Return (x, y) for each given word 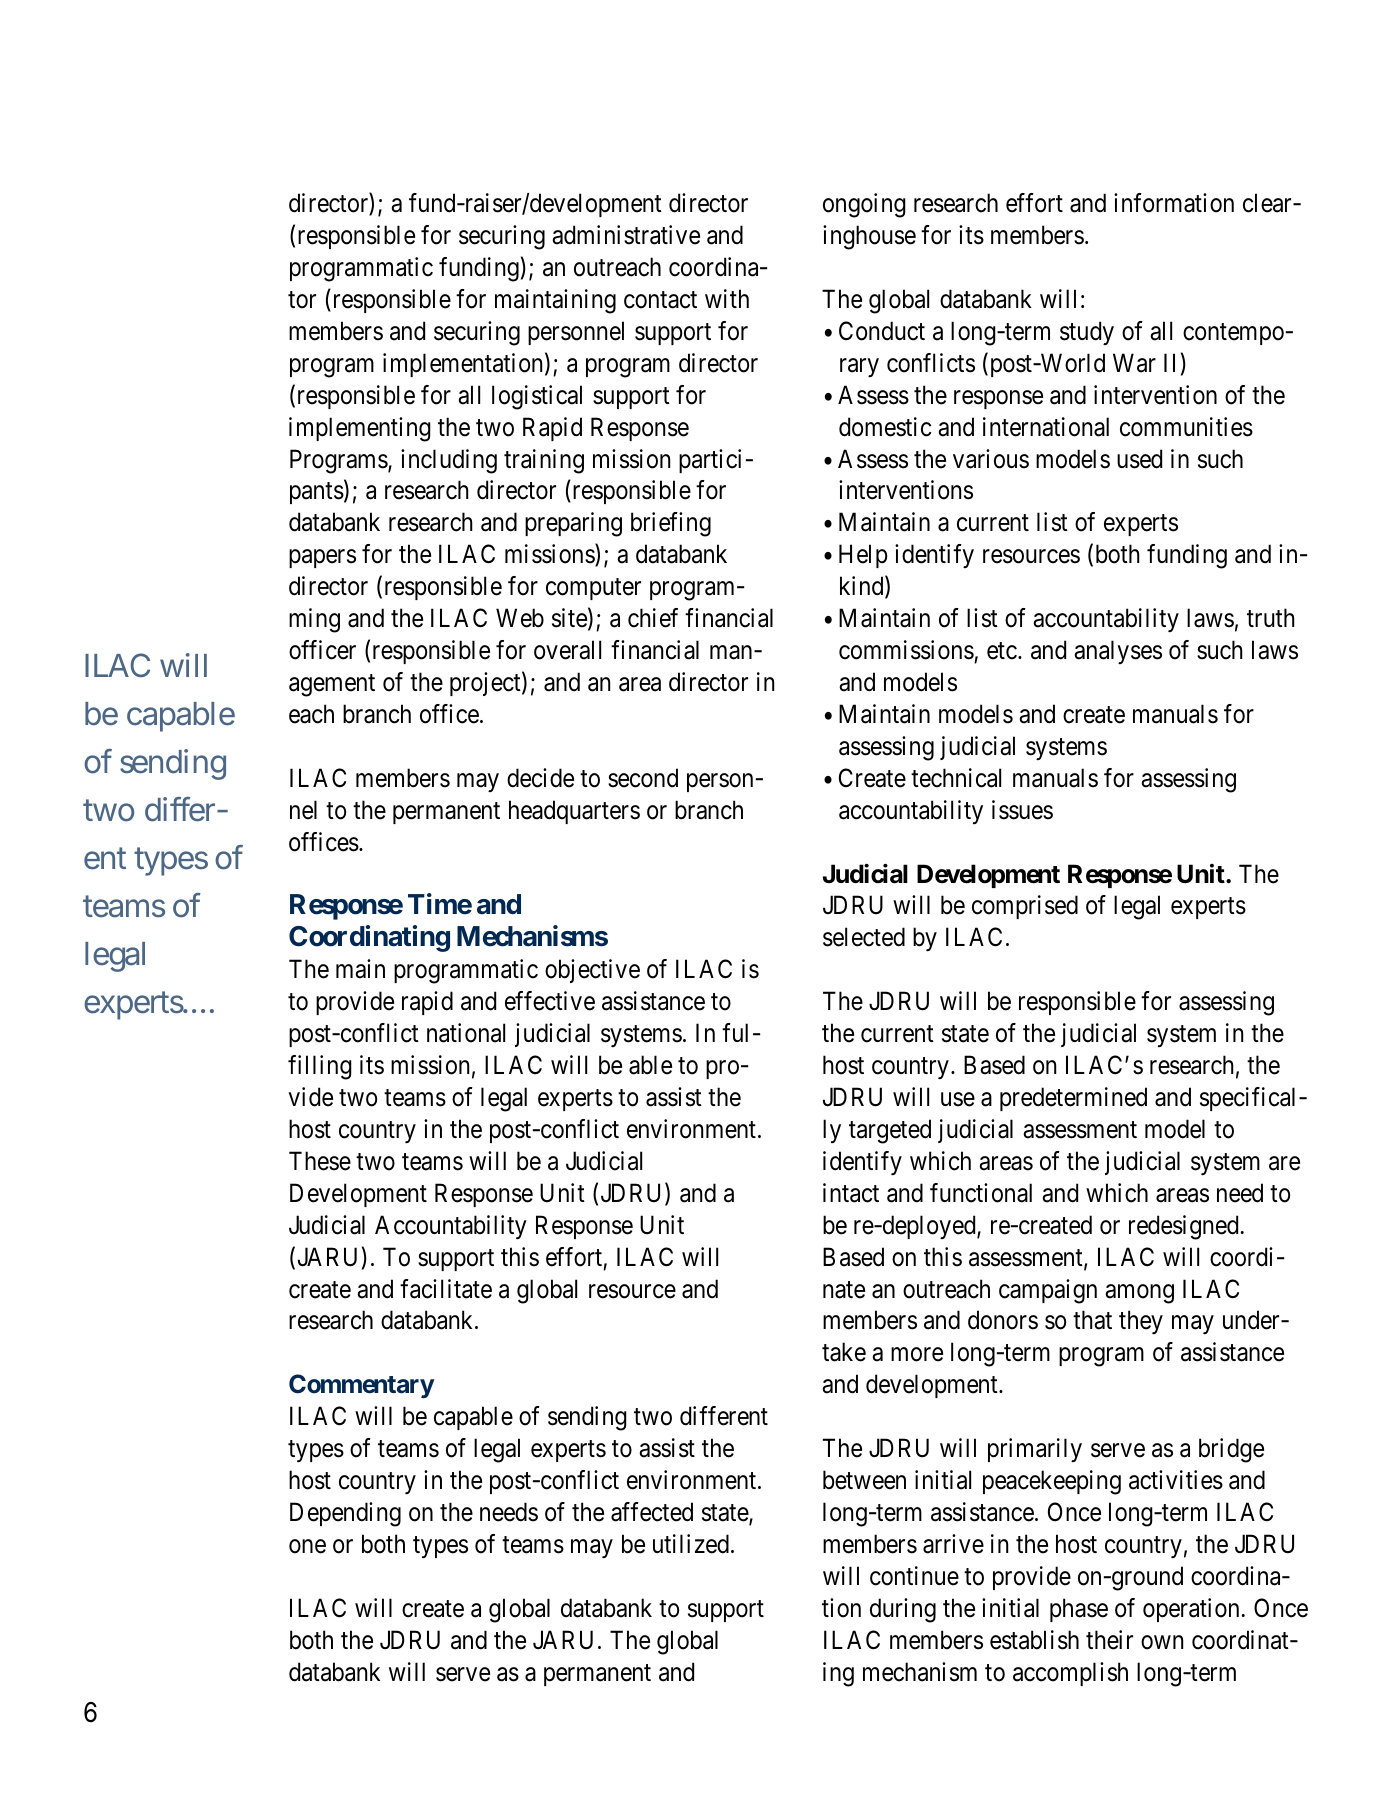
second (643, 778)
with (727, 298)
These (320, 1161)
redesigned (1183, 1227)
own (1162, 1642)
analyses (1118, 652)
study (1087, 333)
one (307, 1546)
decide (540, 778)
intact (851, 1193)
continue (914, 1576)
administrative (626, 235)
